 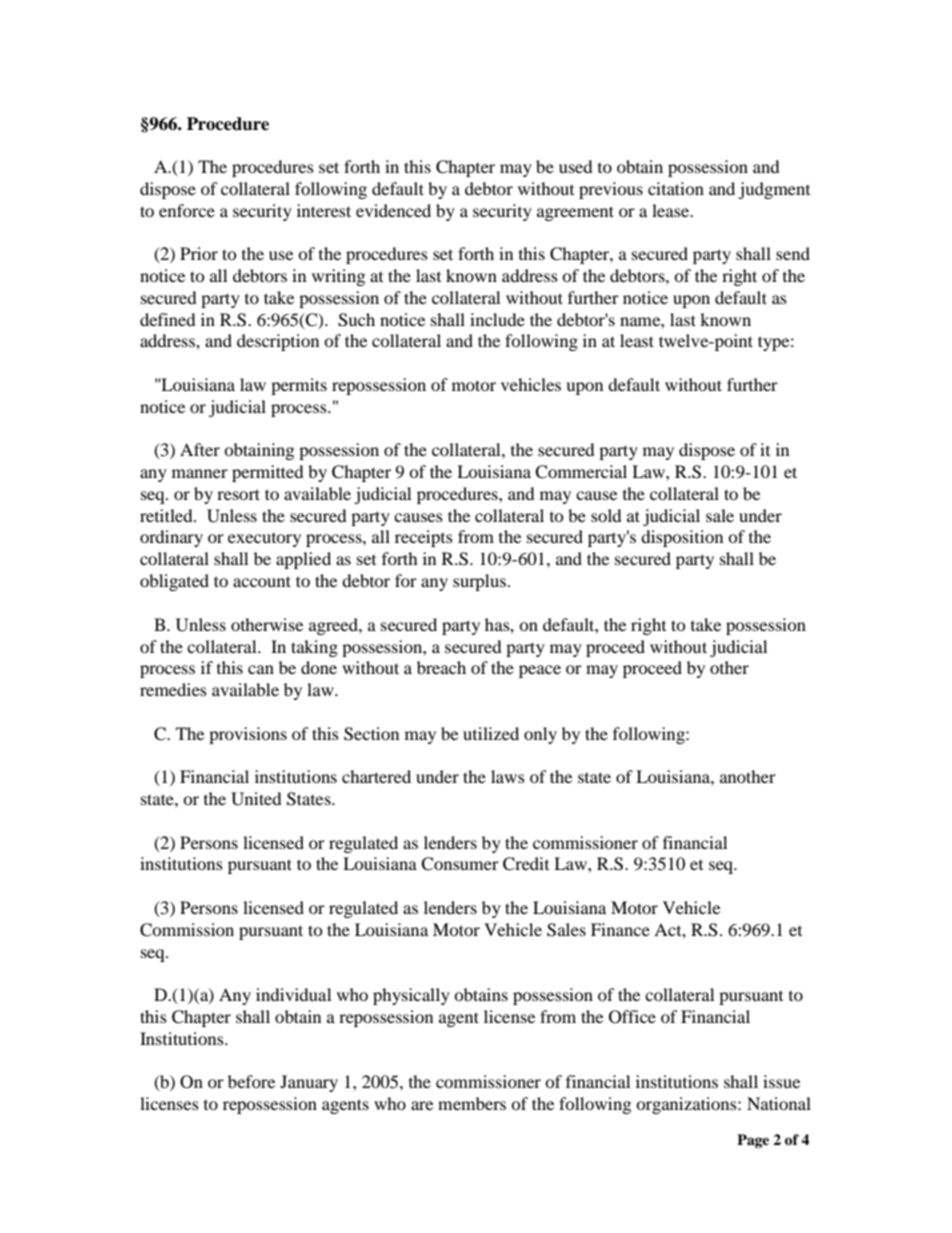 I want to click on before, so click(x=251, y=1081).
